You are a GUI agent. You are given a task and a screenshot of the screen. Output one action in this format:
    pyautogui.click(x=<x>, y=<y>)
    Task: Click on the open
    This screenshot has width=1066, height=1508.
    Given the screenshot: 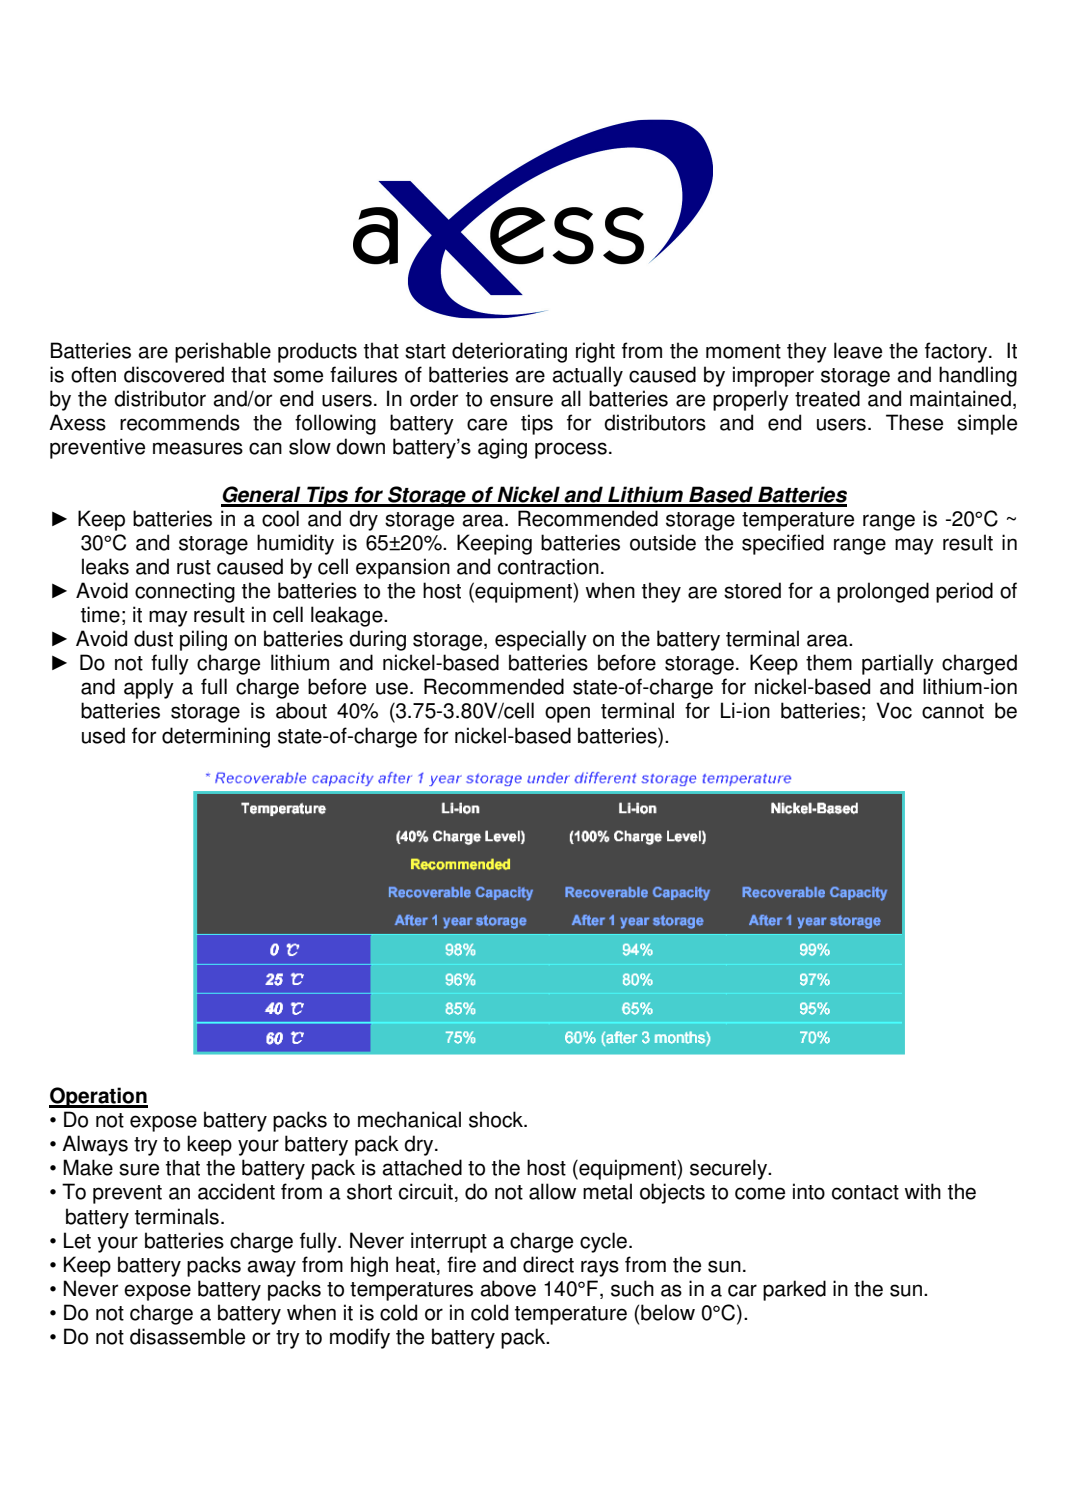 What is the action you would take?
    pyautogui.click(x=567, y=714)
